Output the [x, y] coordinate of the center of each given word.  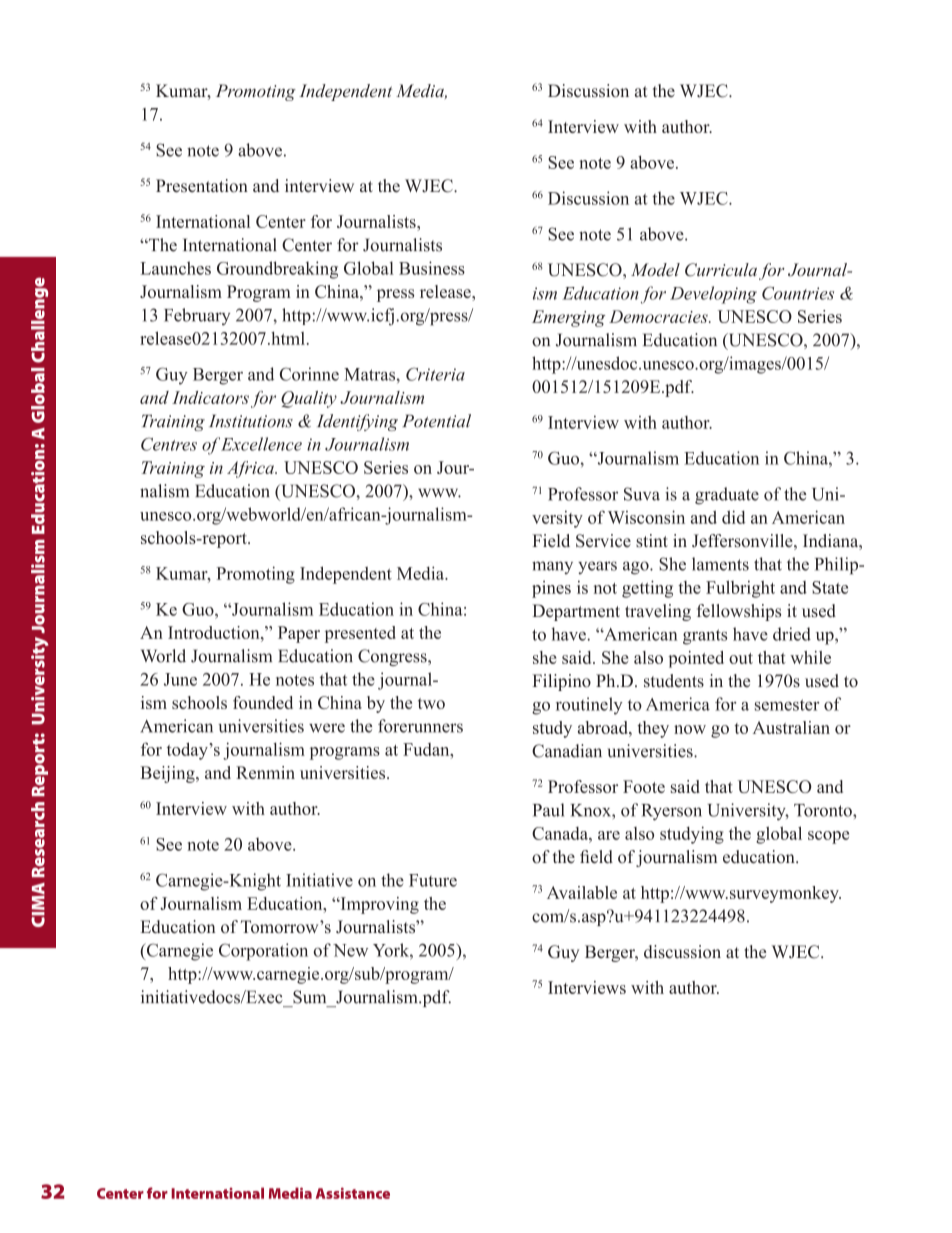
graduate [727, 496]
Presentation [202, 186]
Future [433, 880]
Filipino [561, 682]
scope [828, 837]
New [350, 950]
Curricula [721, 270]
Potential [436, 421]
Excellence [261, 444]
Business [432, 268]
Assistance [353, 1193]
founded [263, 702]
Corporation [263, 952]
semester [787, 705]
